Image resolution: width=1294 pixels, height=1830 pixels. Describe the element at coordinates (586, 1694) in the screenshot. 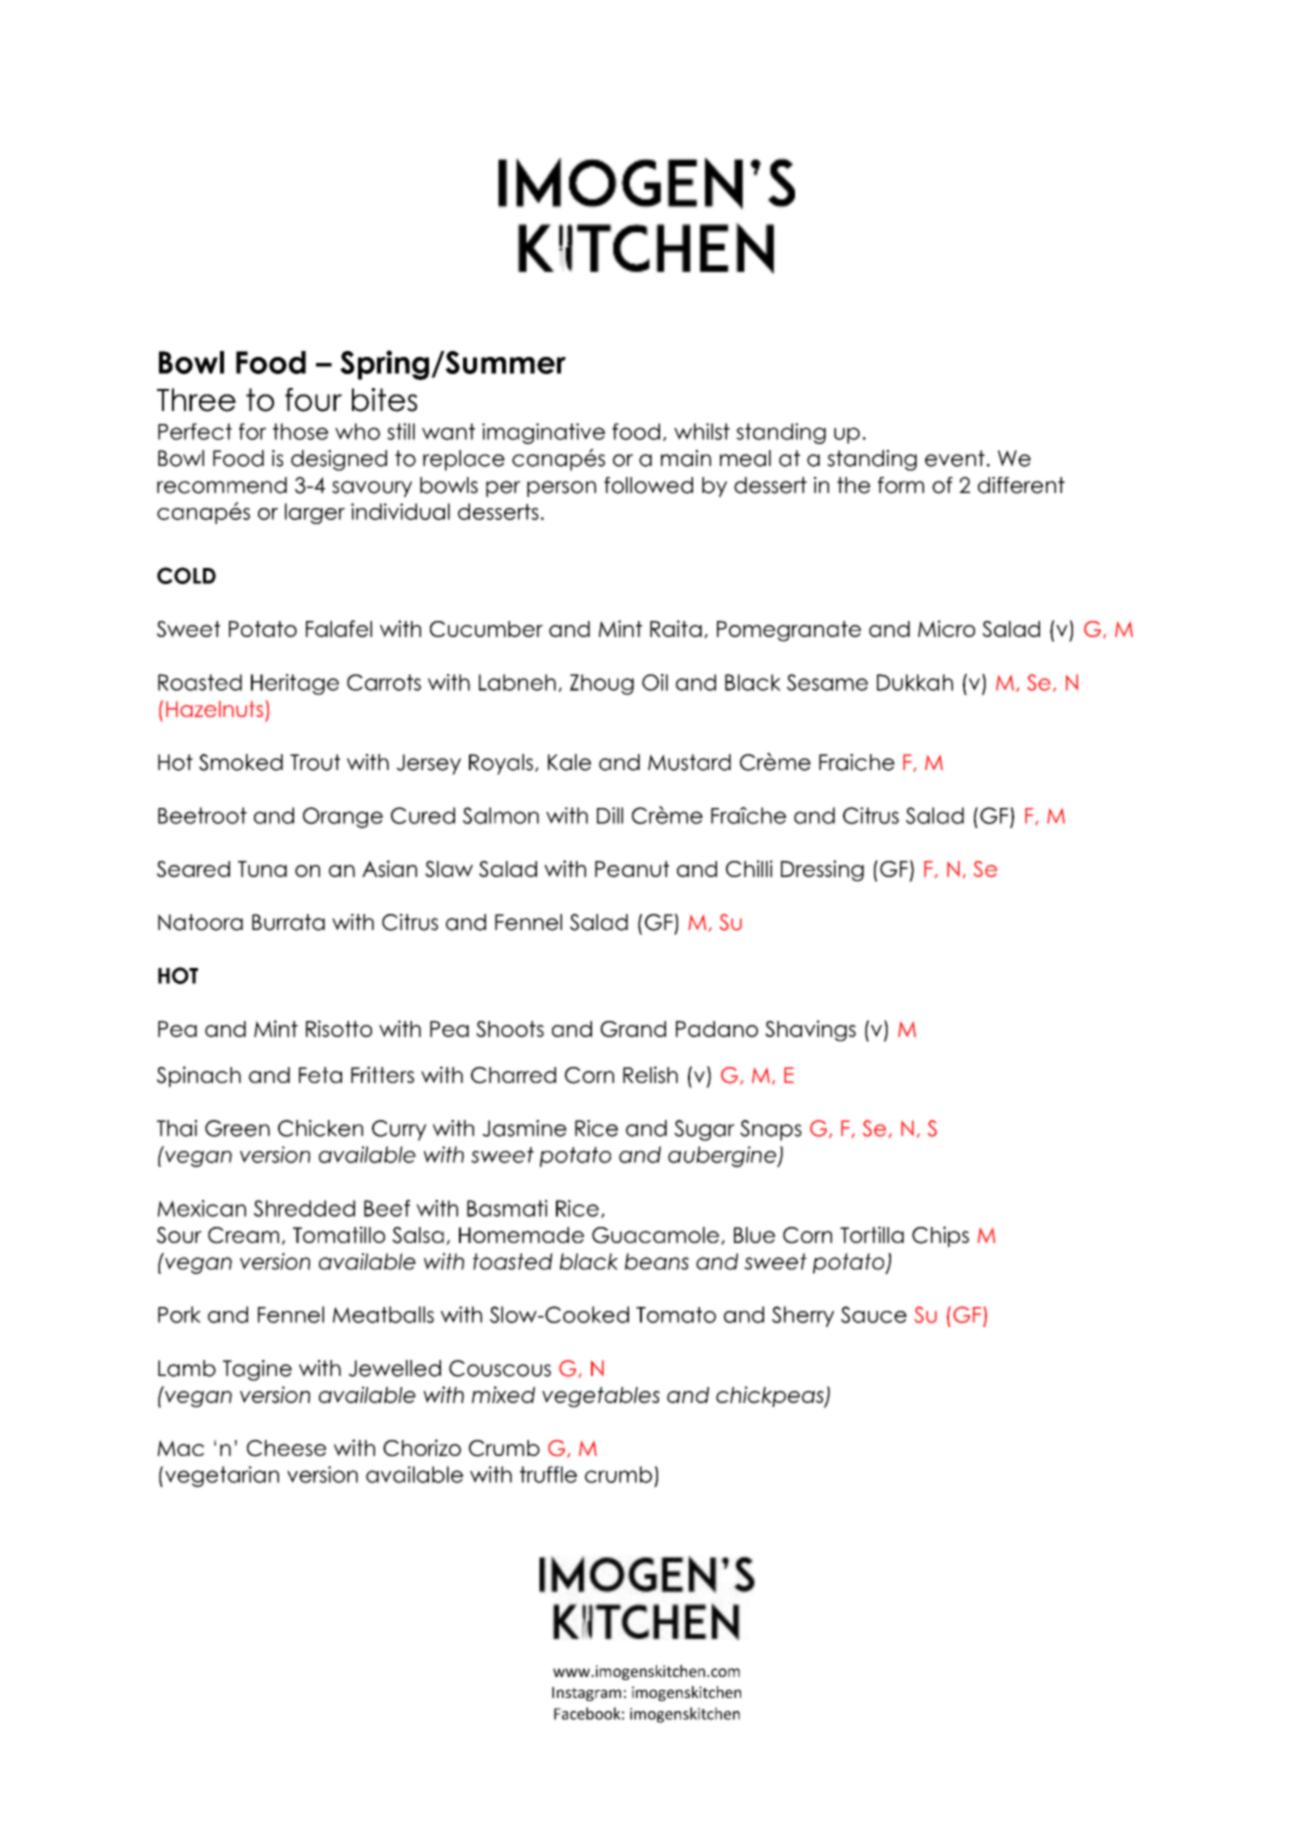

I see `Instagram` at that location.
